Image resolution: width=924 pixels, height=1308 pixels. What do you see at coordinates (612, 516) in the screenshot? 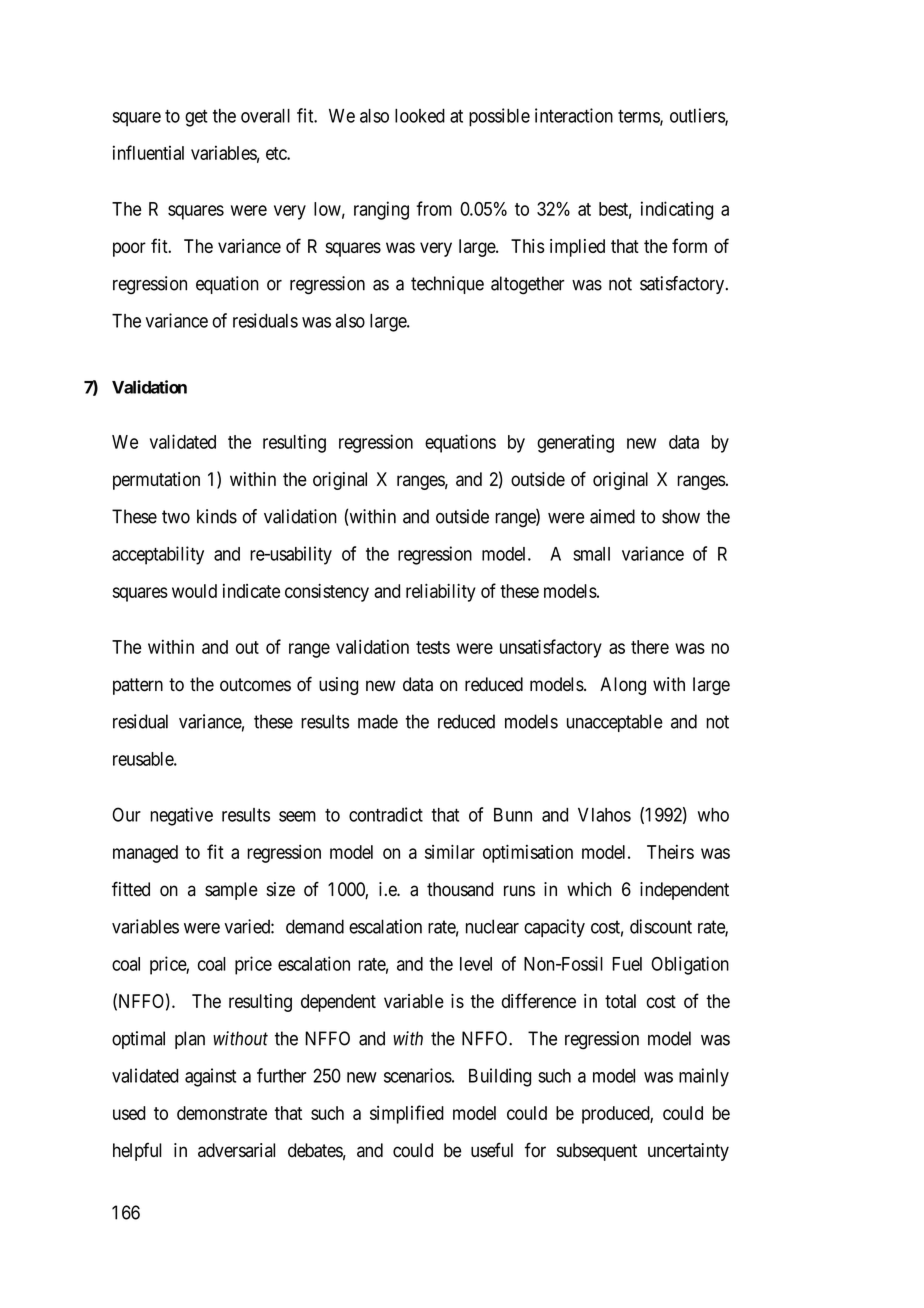
I see `aimed` at bounding box center [612, 516].
